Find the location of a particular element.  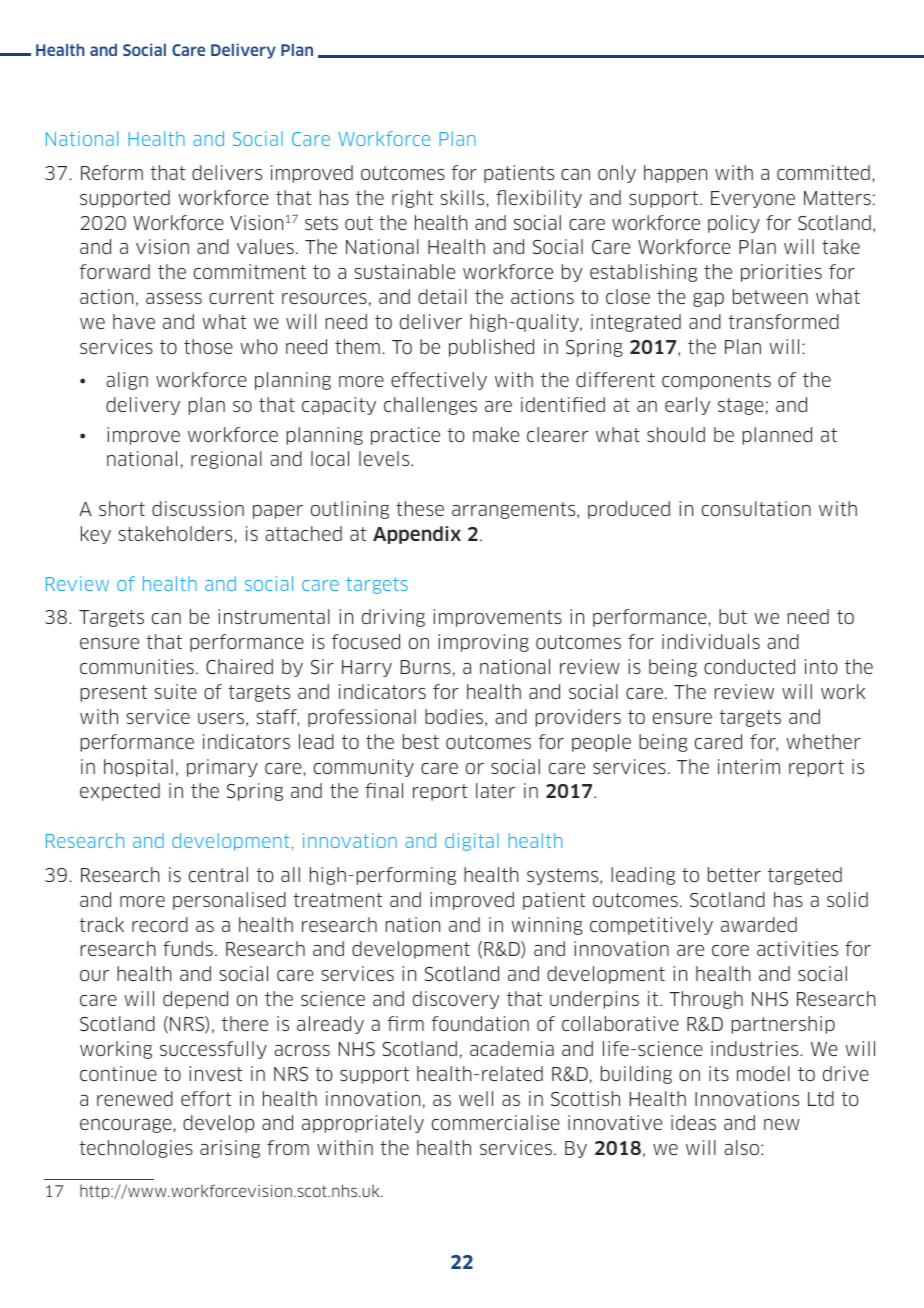

conducted is located at coordinates (749, 666).
